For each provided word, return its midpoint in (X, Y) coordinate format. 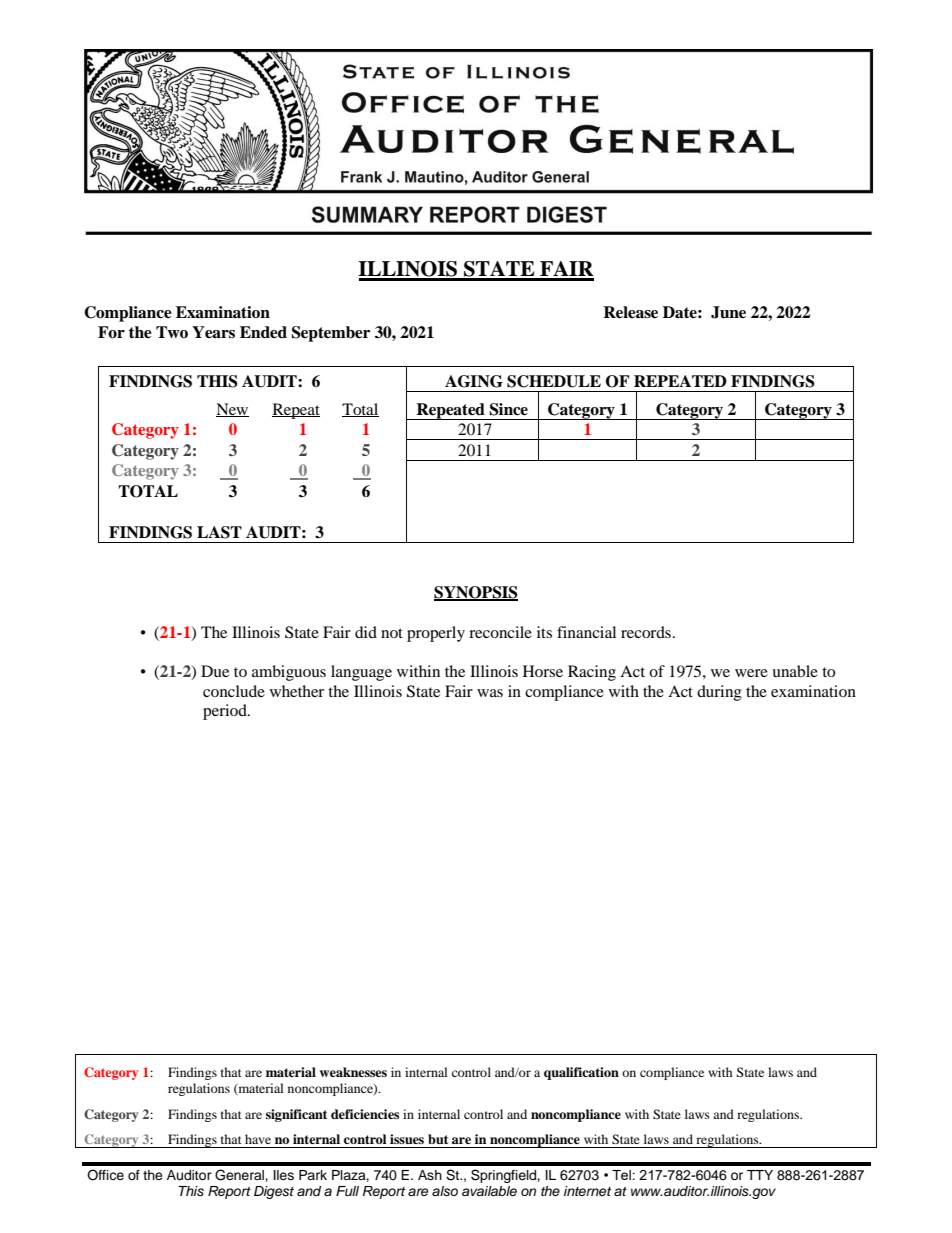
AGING (474, 381)
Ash (430, 1175)
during (719, 693)
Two (172, 332)
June (728, 312)
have (258, 1139)
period (226, 712)
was (490, 693)
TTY (760, 1175)
